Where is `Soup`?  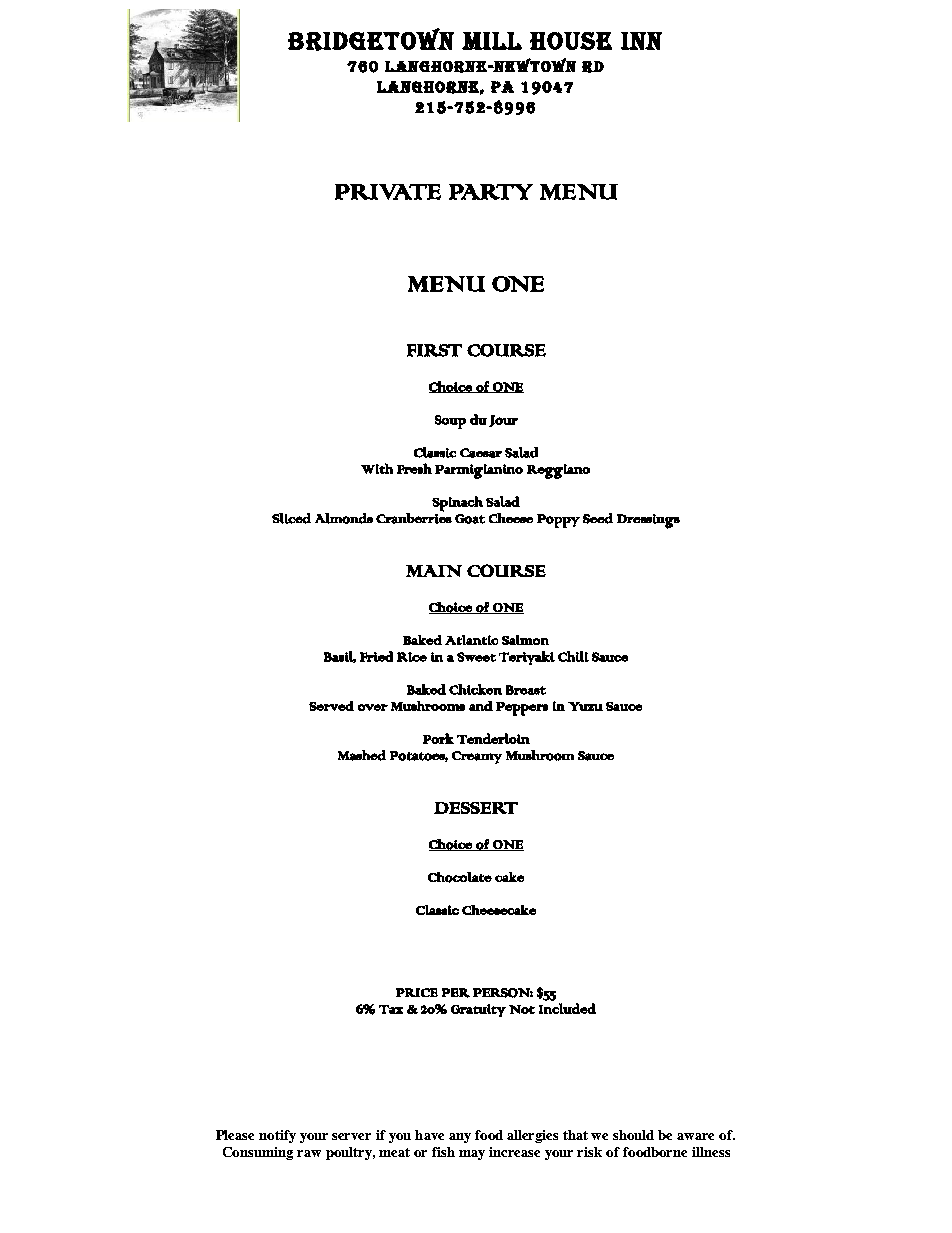
Soup is located at coordinates (450, 422).
